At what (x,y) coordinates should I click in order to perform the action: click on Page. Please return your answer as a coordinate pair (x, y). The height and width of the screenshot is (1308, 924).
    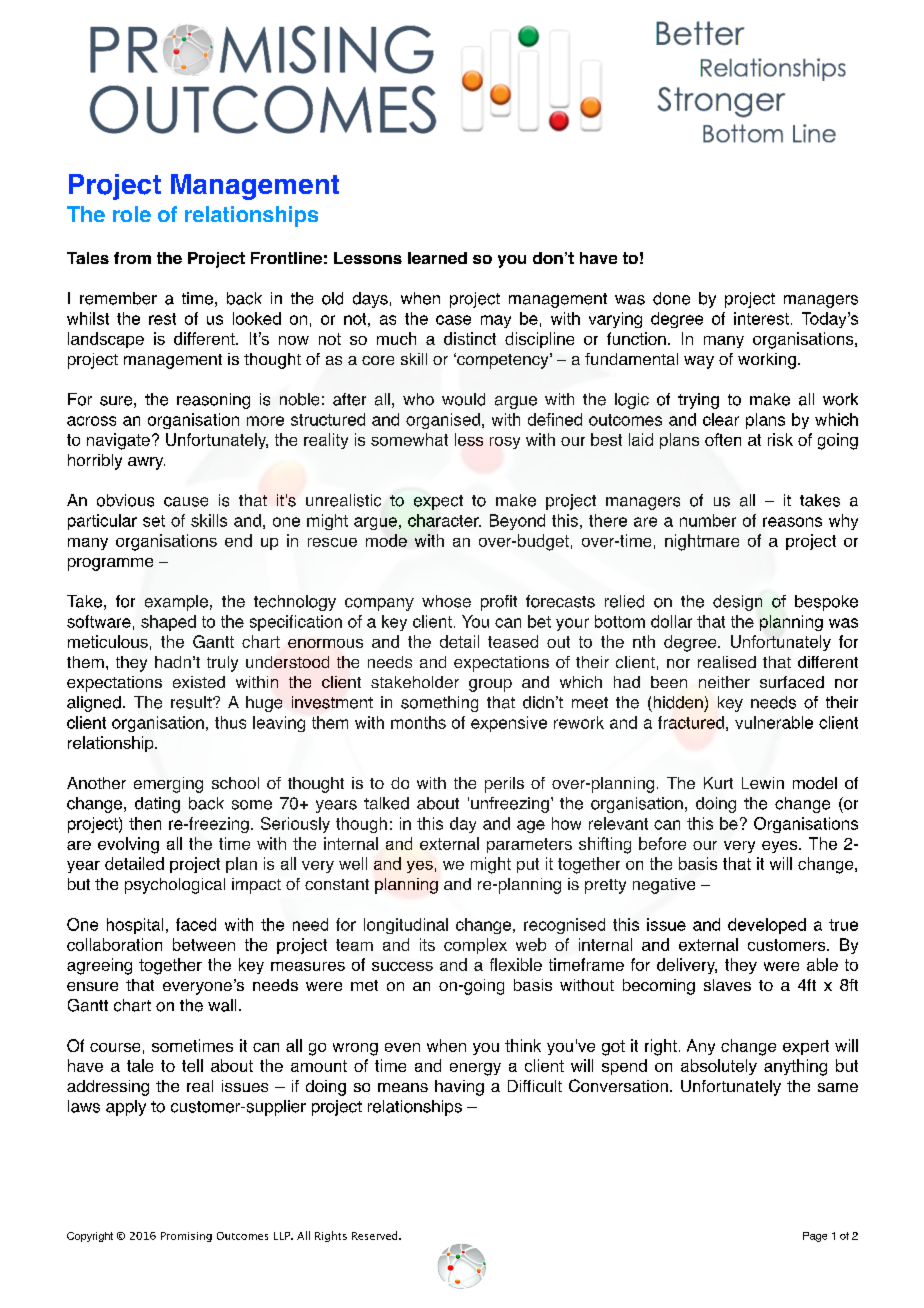
    Looking at the image, I should click on (815, 1237).
